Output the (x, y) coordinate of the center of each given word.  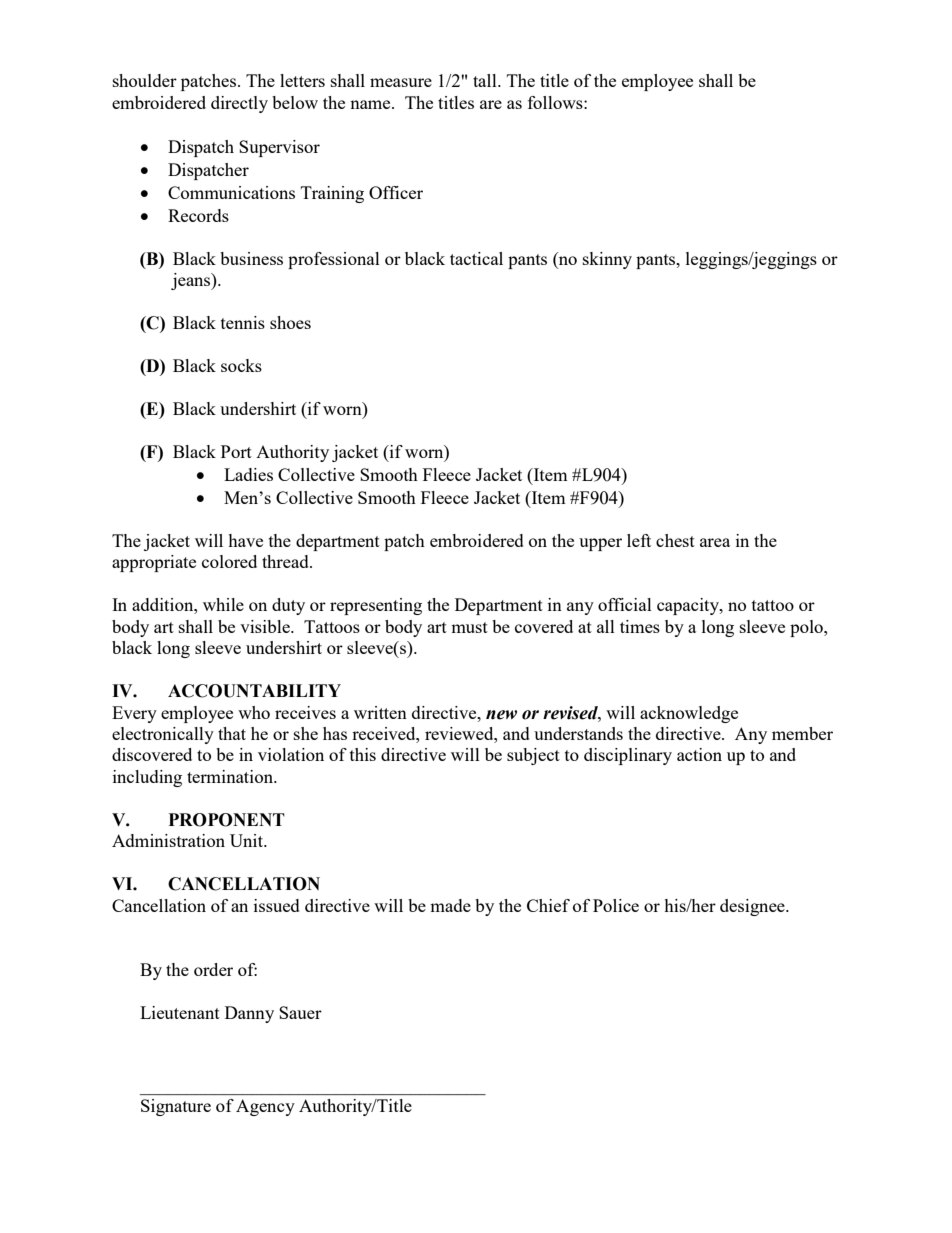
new (501, 715)
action (699, 754)
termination (231, 776)
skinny (607, 260)
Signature (176, 1107)
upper (600, 544)
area (715, 542)
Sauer (300, 1012)
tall (486, 80)
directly (239, 104)
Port (236, 451)
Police (616, 905)
